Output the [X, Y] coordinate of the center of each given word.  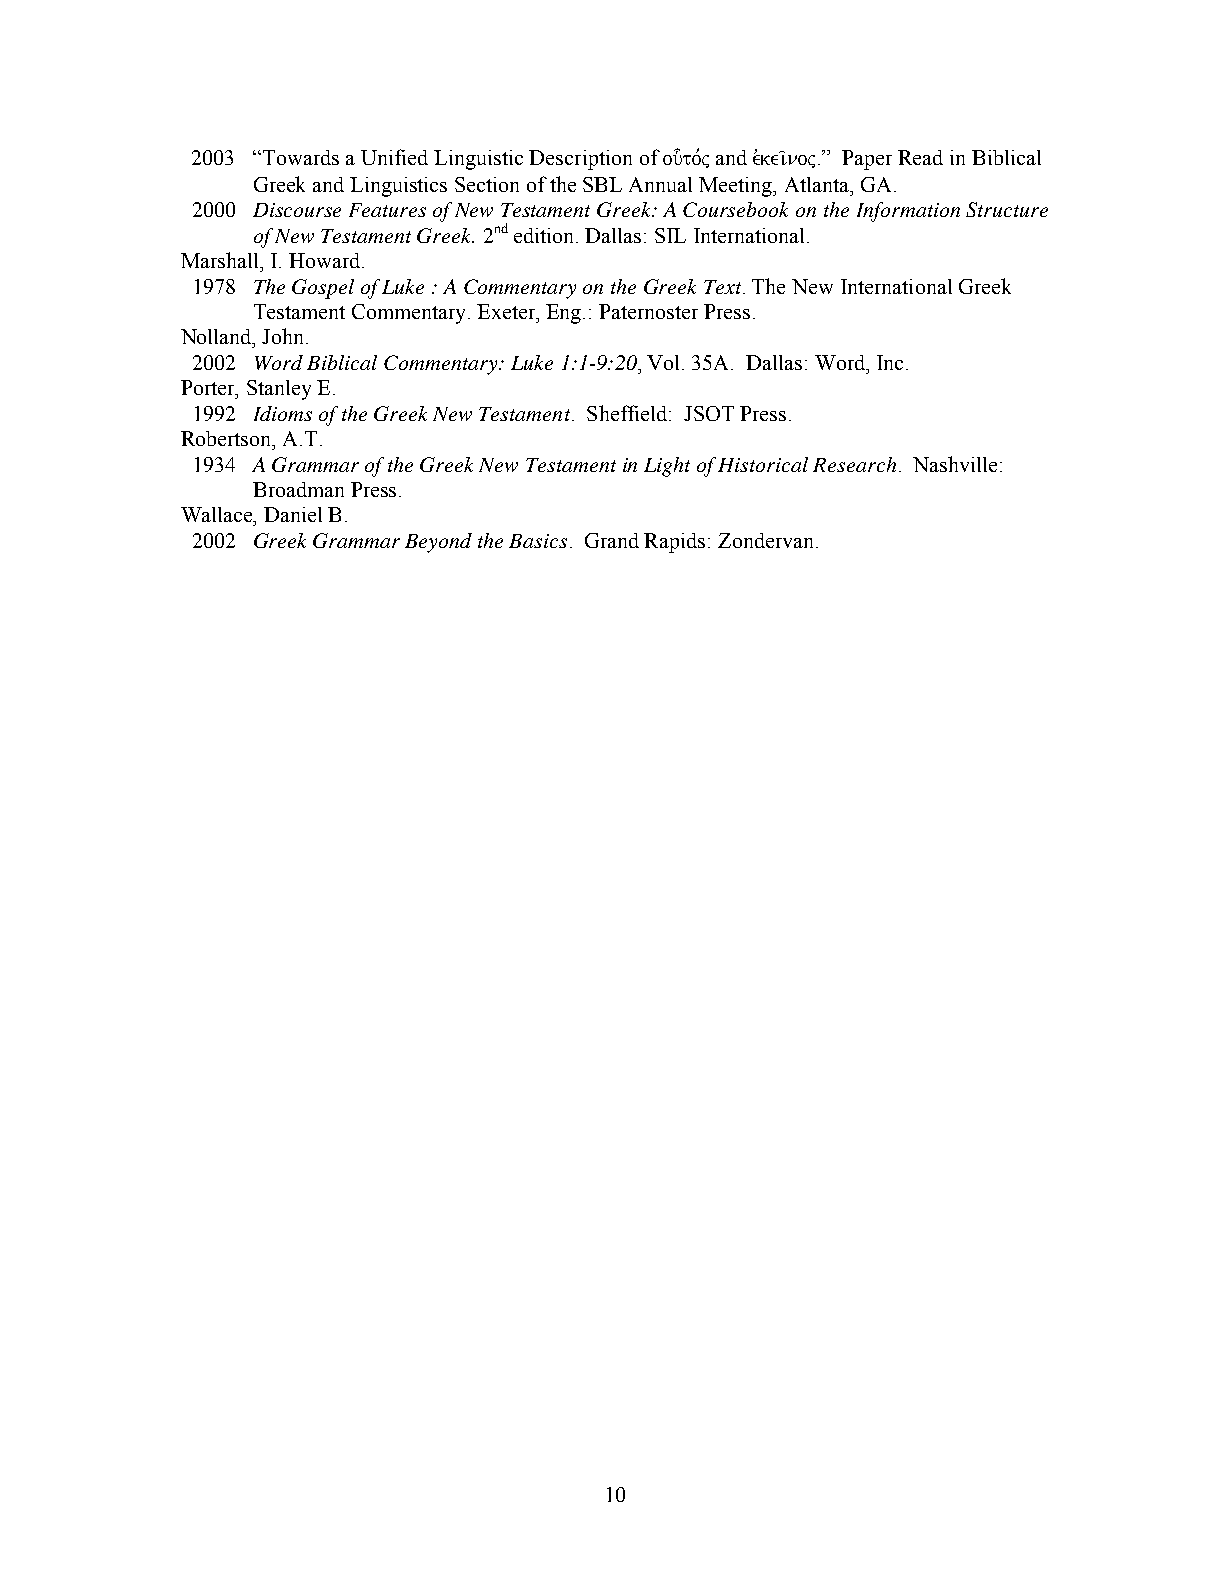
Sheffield [628, 413]
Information [908, 212]
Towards [301, 157]
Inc [892, 362]
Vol [665, 362]
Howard [326, 260]
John [285, 336]
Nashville [955, 464]
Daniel [293, 514]
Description [580, 160]
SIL [670, 235]
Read [920, 157]
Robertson [227, 438]
